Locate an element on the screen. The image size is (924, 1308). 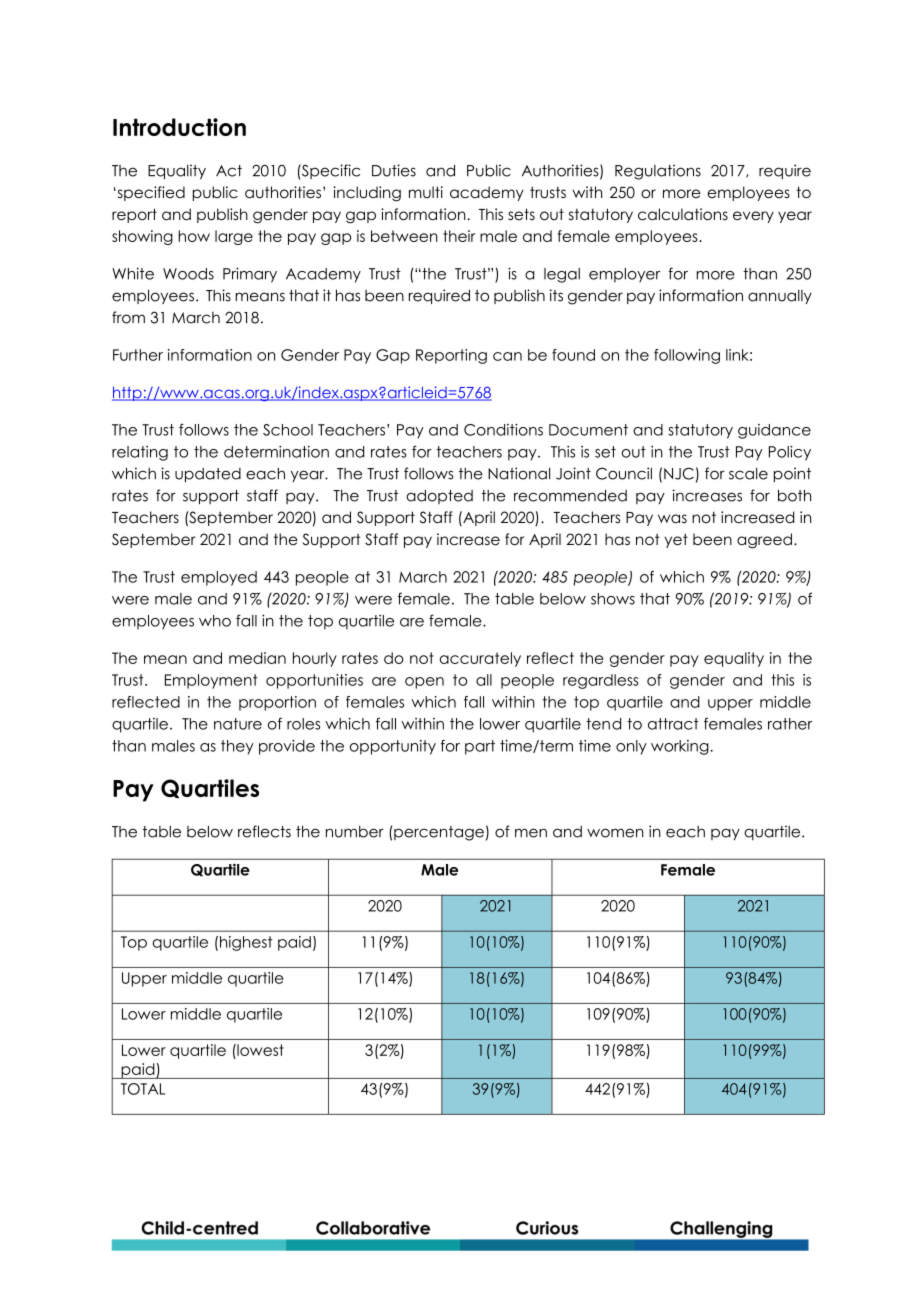
percentage is located at coordinates (439, 833).
